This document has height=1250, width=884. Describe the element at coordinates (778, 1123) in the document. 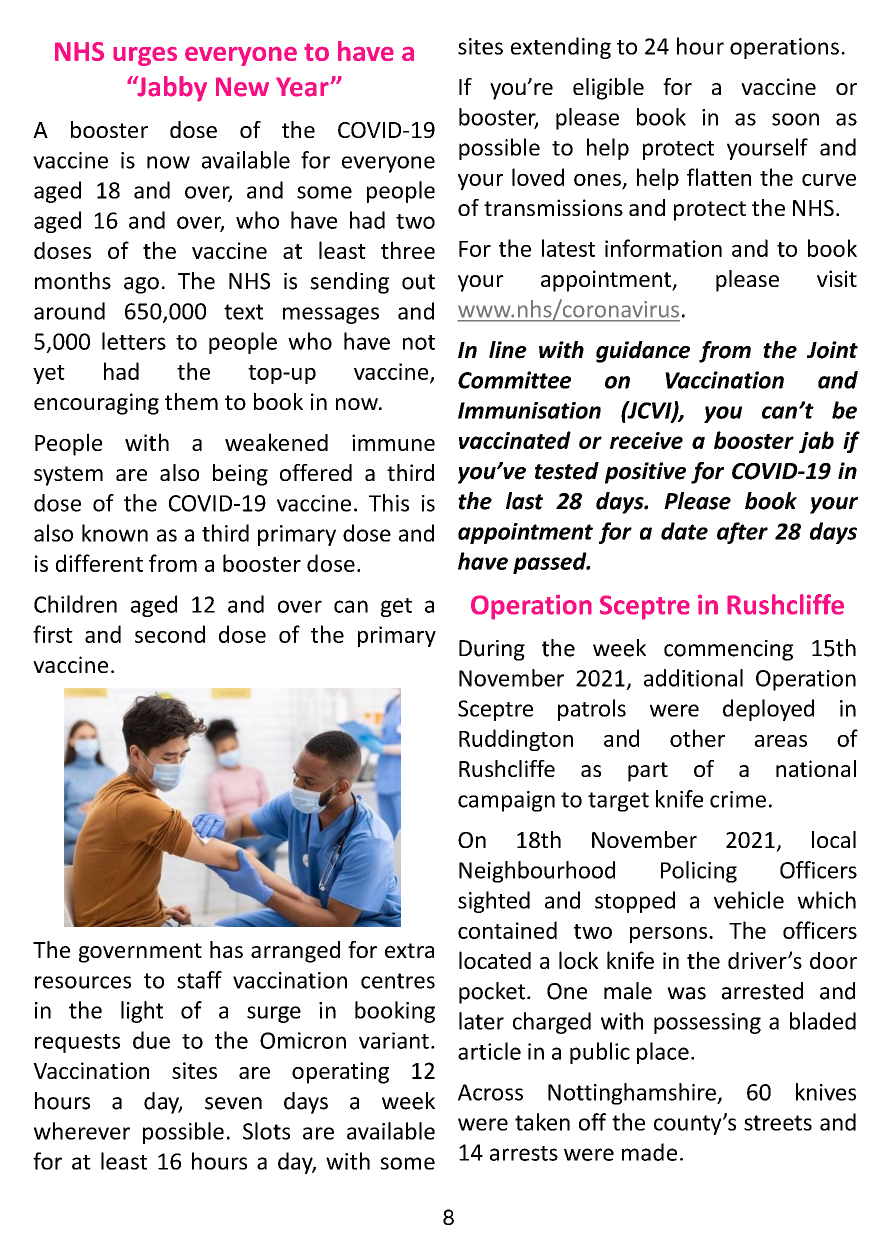

I see `streets` at that location.
